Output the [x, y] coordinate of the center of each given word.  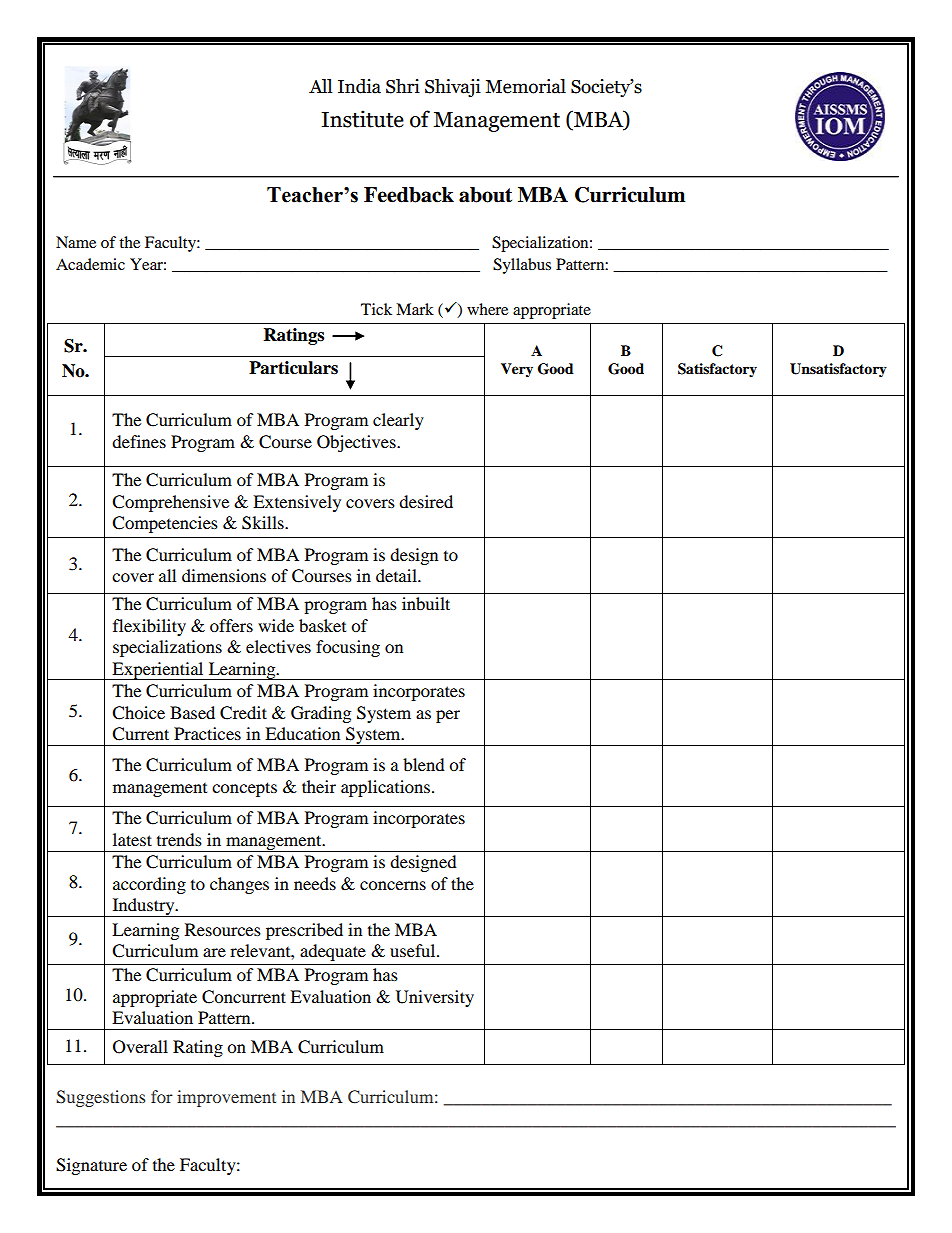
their [319, 786]
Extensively [297, 503]
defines [139, 441]
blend [424, 764]
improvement [226, 1098]
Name [76, 242]
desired [426, 501]
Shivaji [453, 88]
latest [132, 839]
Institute [362, 119]
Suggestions [100, 1098]
